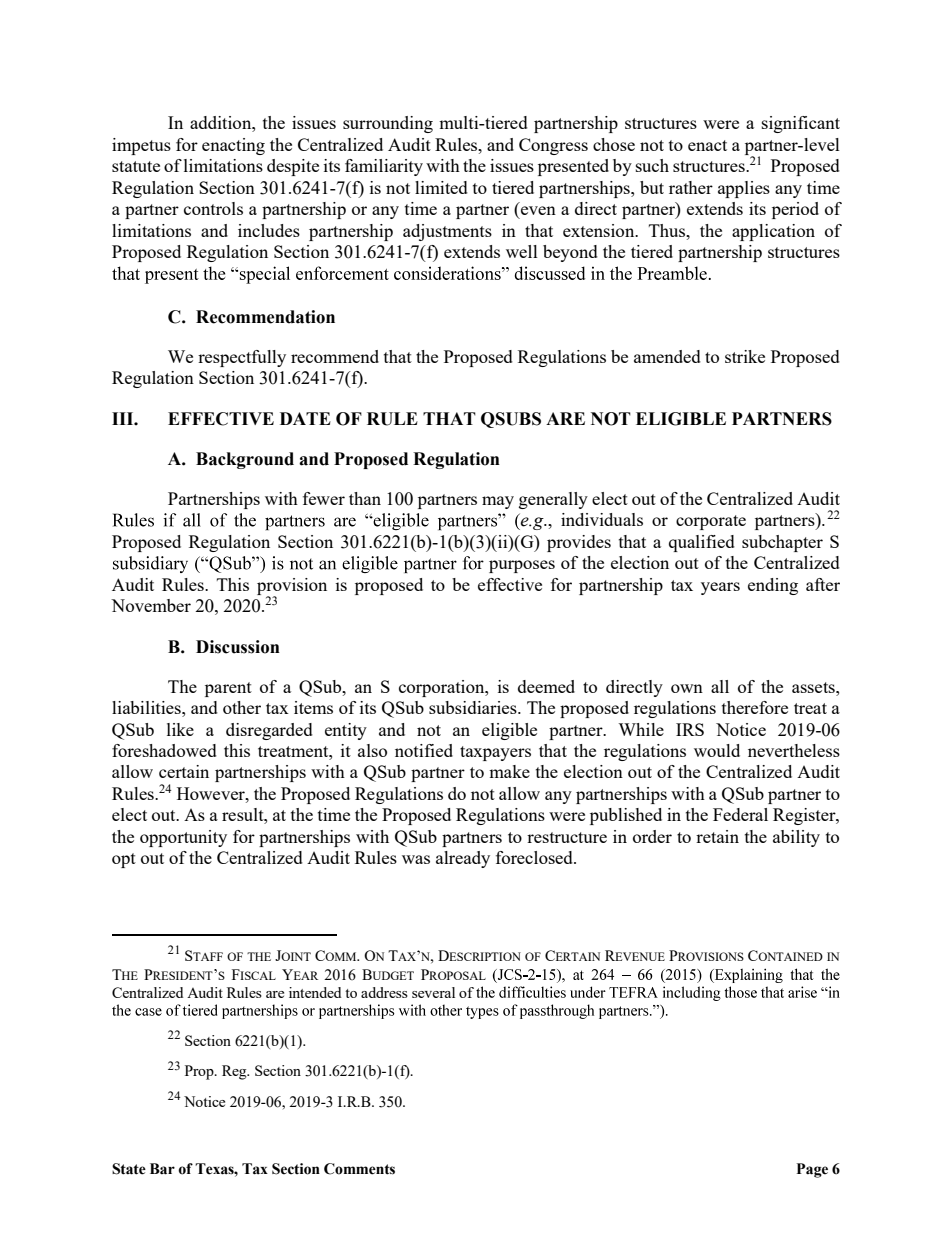 This image has height=1233, width=952. What do you see at coordinates (242, 358) in the image?
I see `respectfully` at bounding box center [242, 358].
